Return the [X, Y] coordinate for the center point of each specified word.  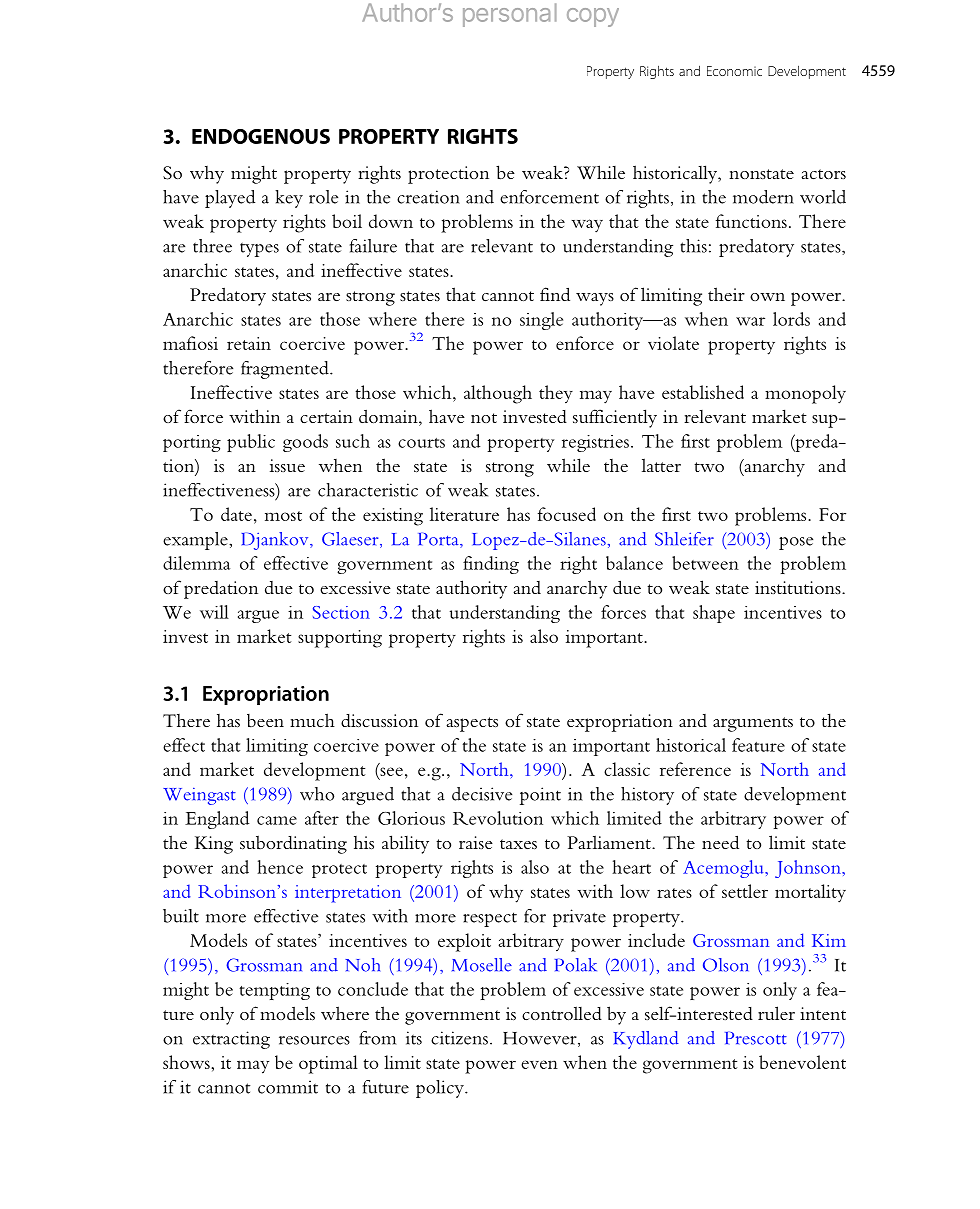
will [214, 612]
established [703, 392]
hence [280, 867]
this [693, 246]
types [259, 249]
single [541, 321]
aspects [472, 724]
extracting [231, 1040]
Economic [734, 71]
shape [714, 614]
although [498, 394]
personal [510, 15]
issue [287, 465]
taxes [518, 844]
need [720, 842]
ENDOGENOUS [261, 136]
